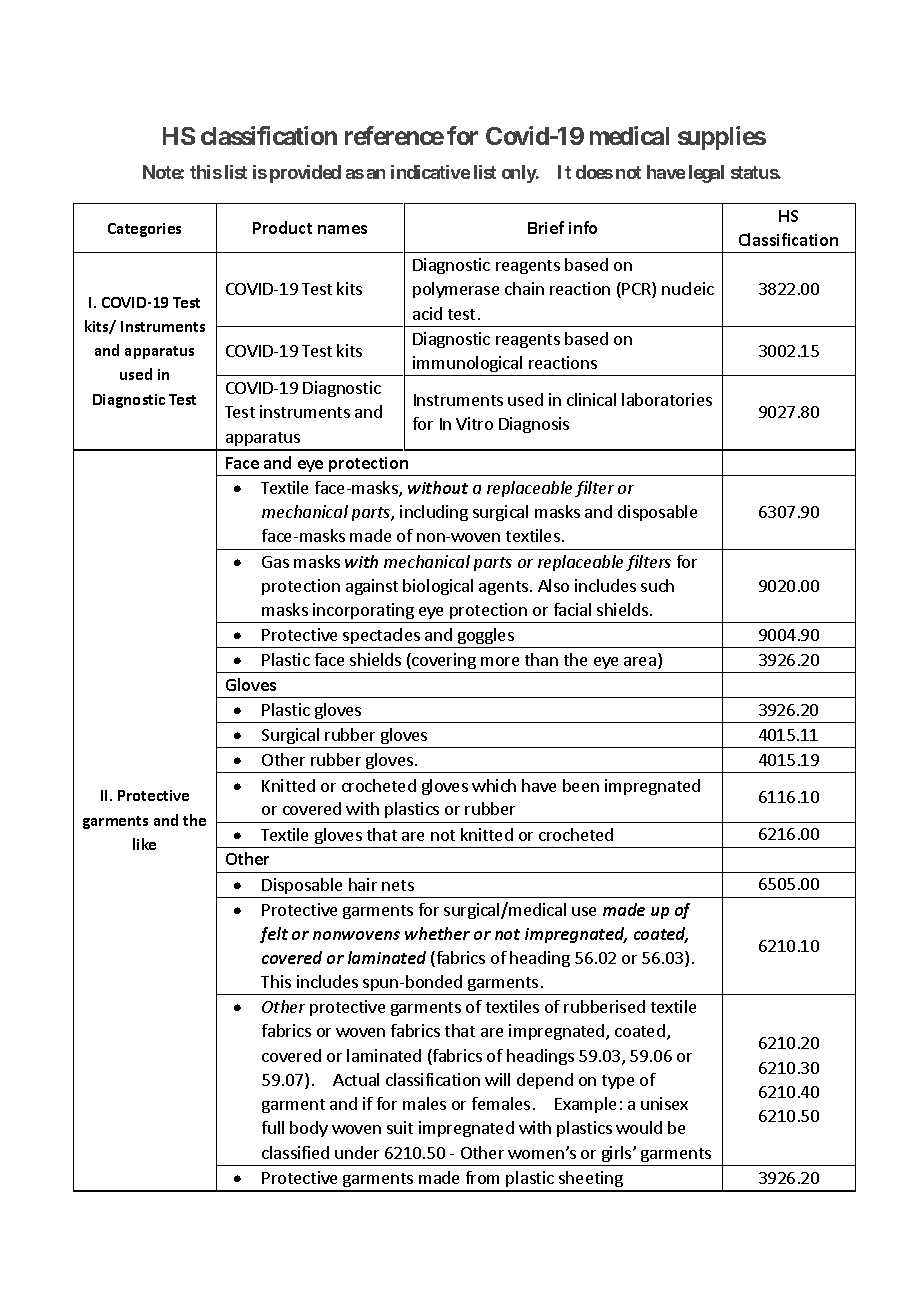  Describe the element at coordinates (305, 174) in the screenshot. I see `provided` at that location.
